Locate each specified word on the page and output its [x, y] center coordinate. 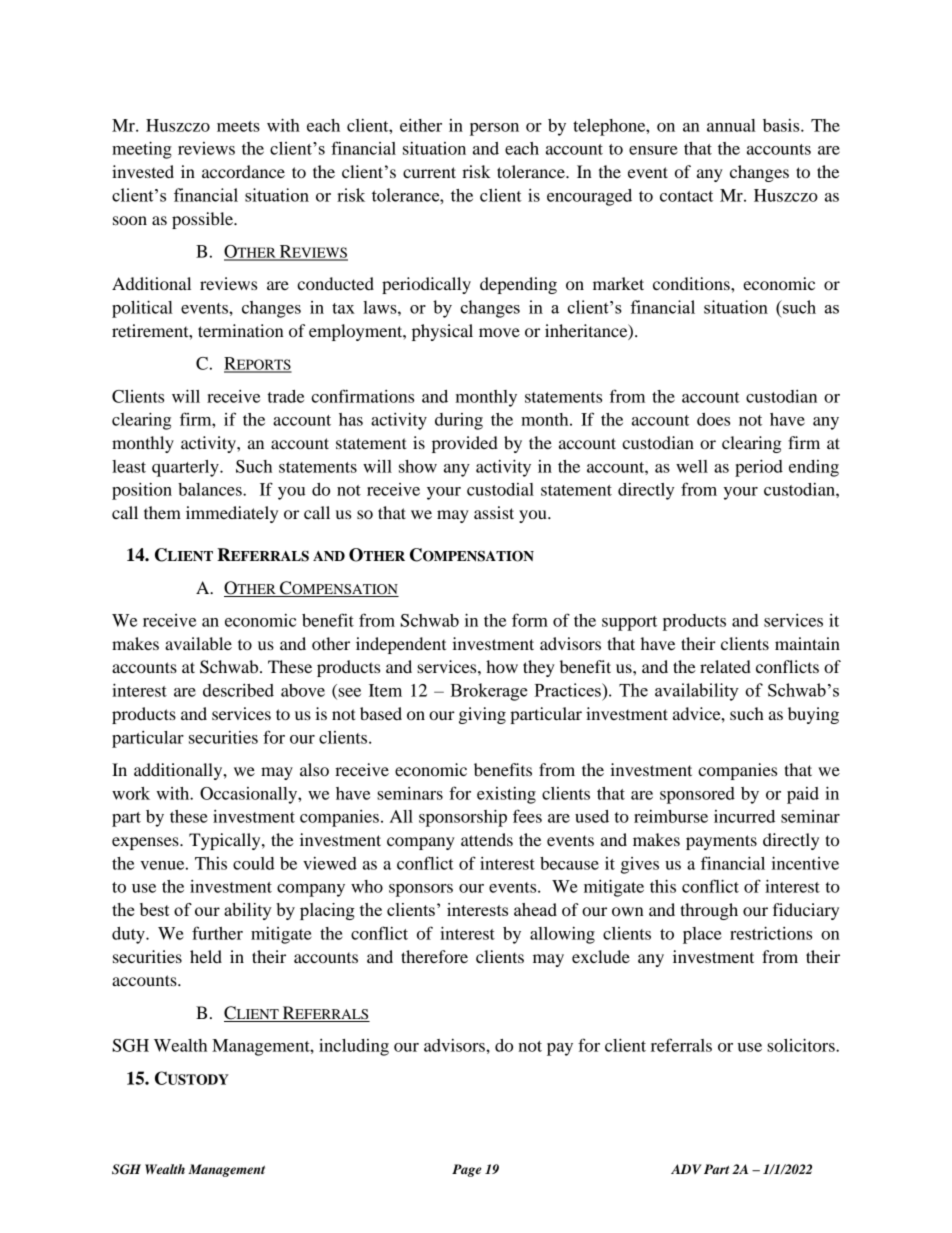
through [709, 911]
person [494, 129]
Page [467, 1170]
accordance [243, 171]
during [459, 421]
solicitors [802, 1045]
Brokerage [489, 692]
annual [731, 125]
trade [286, 396]
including [354, 1047]
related [725, 666]
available [198, 643]
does [713, 419]
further [217, 933]
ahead [535, 909]
